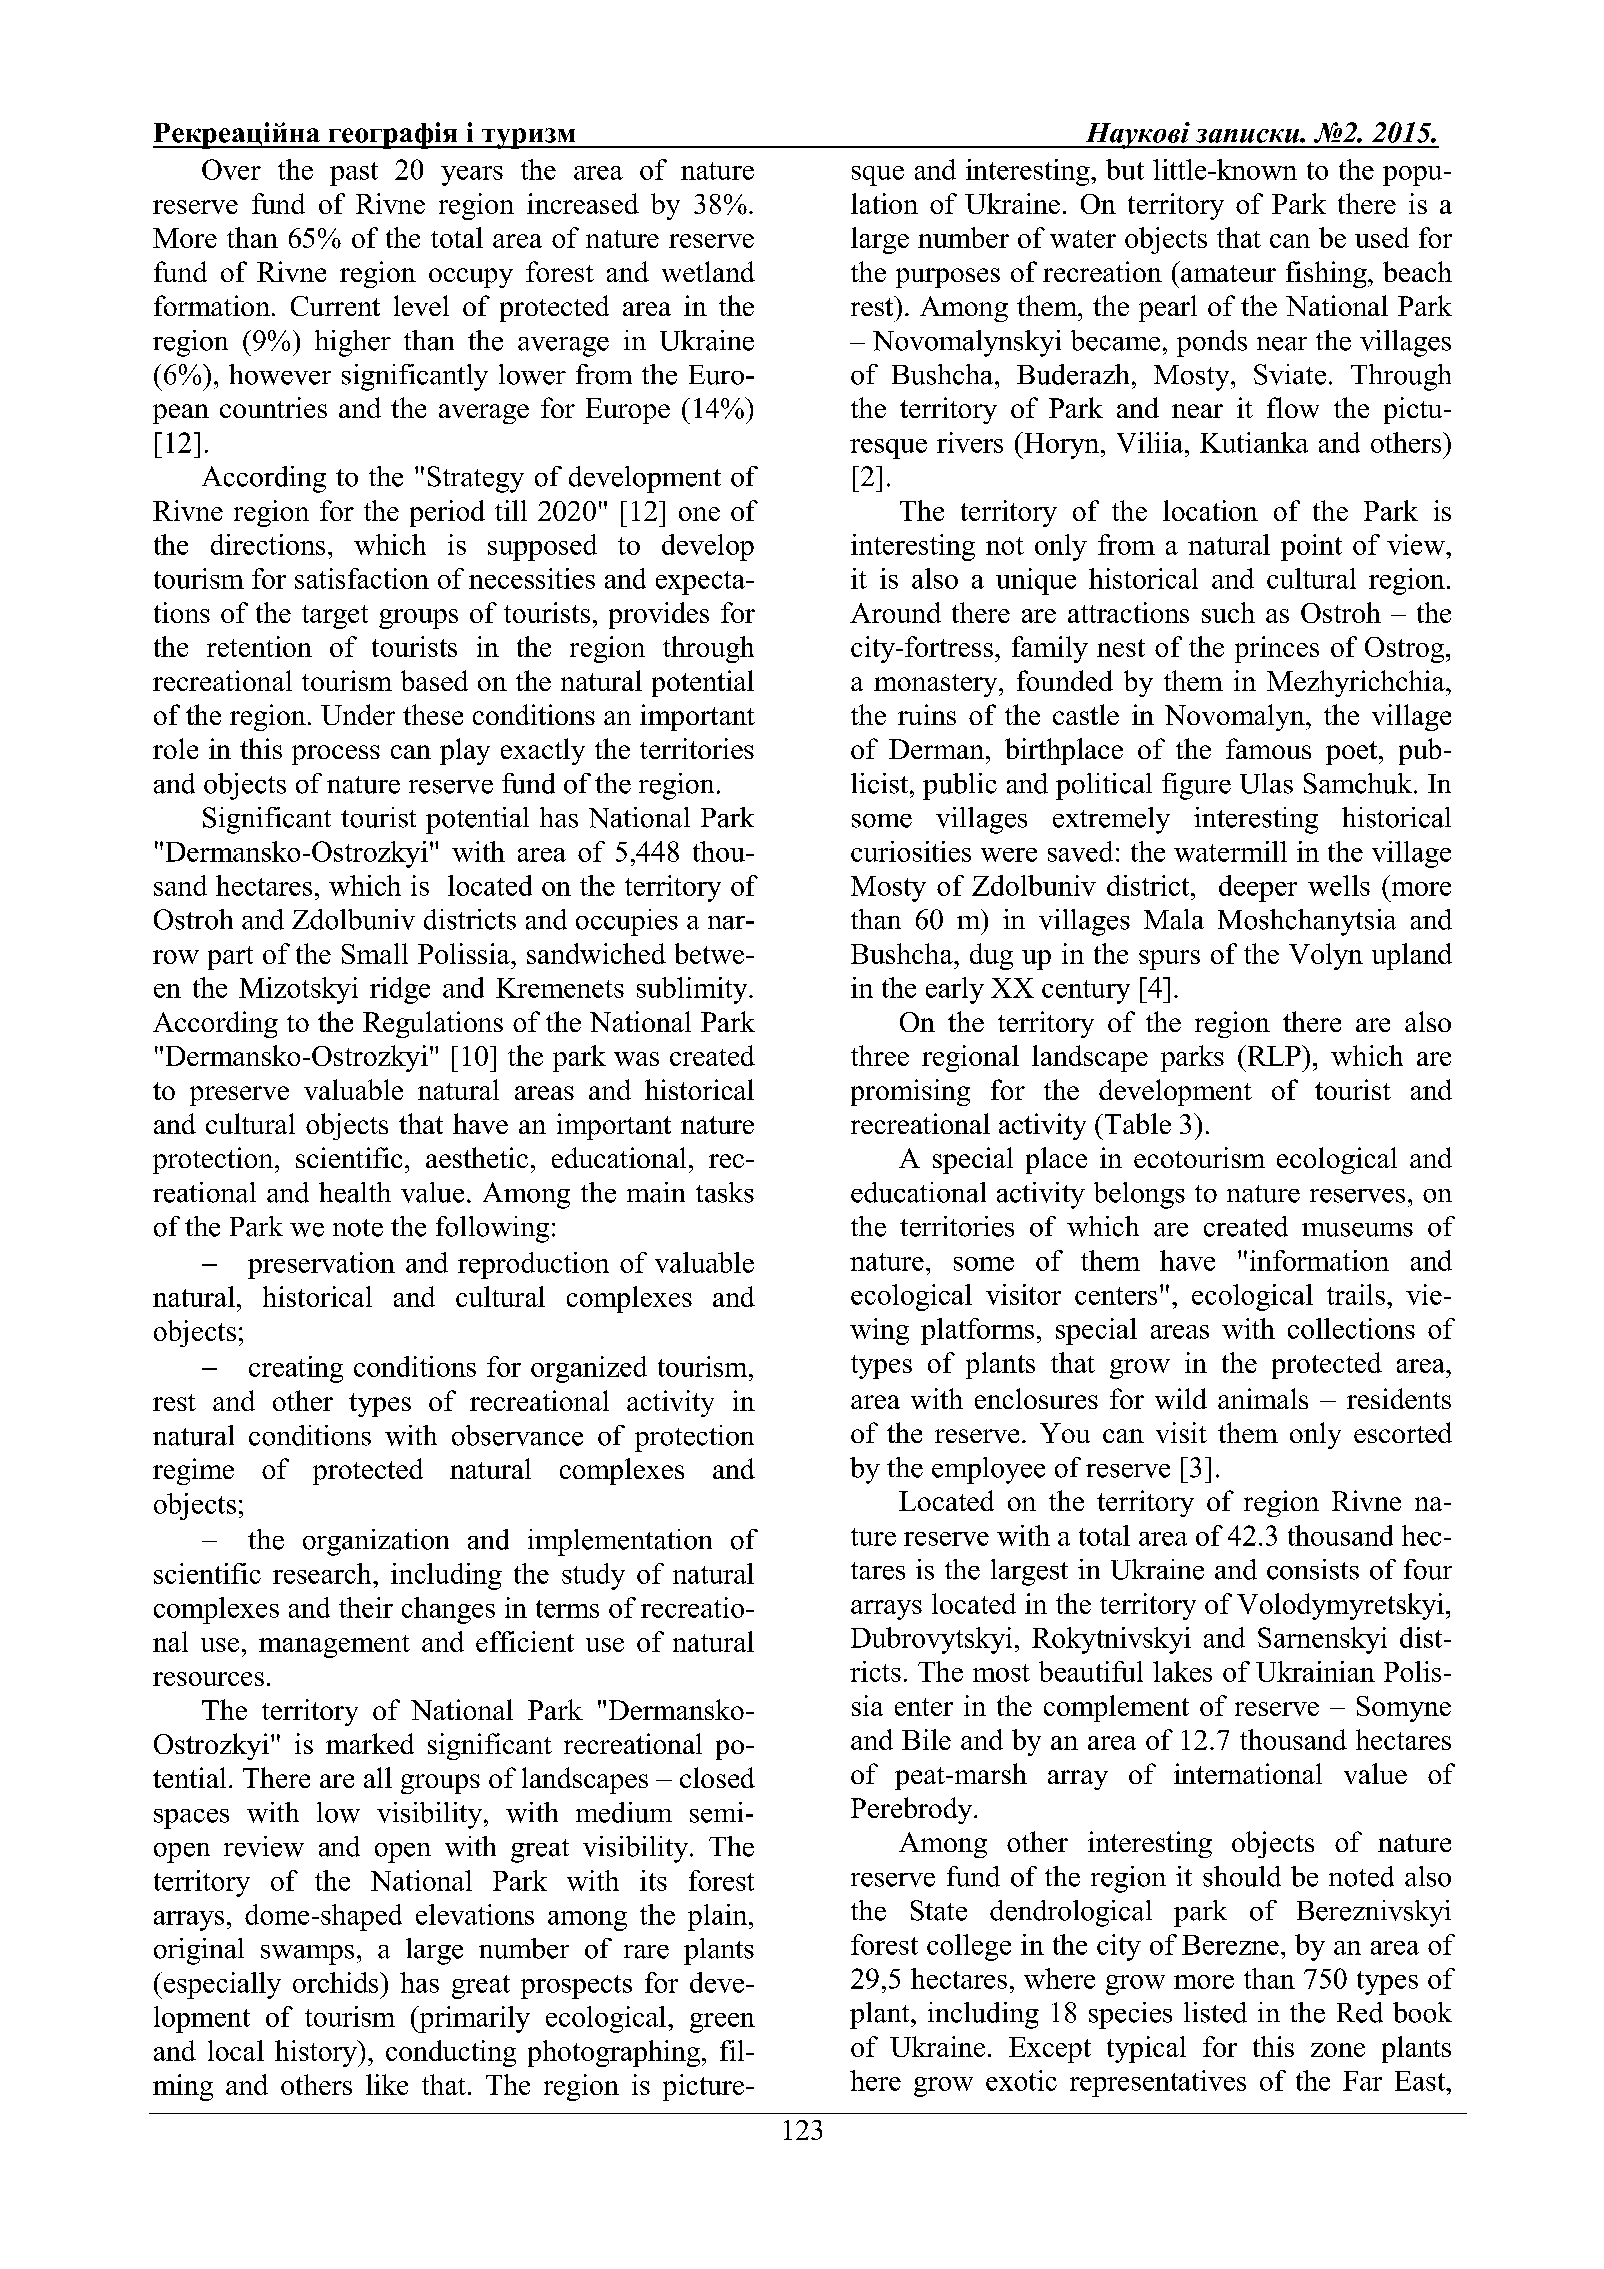 The image size is (1604, 2269). Describe the element at coordinates (725, 1192) in the document. I see `tasks` at that location.
